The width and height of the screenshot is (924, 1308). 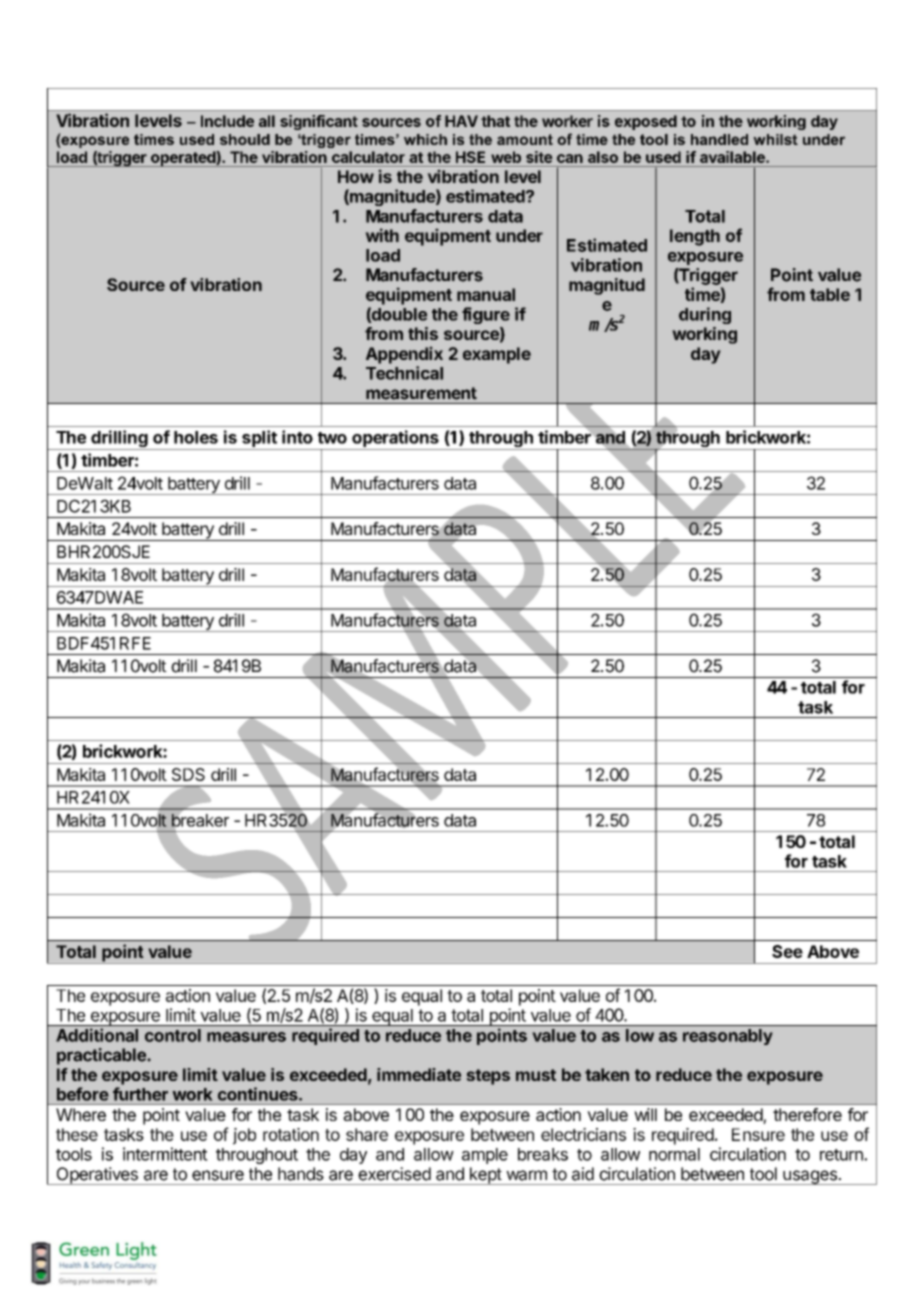 What do you see at coordinates (188, 774) in the screenshot?
I see `SDS` at bounding box center [188, 774].
